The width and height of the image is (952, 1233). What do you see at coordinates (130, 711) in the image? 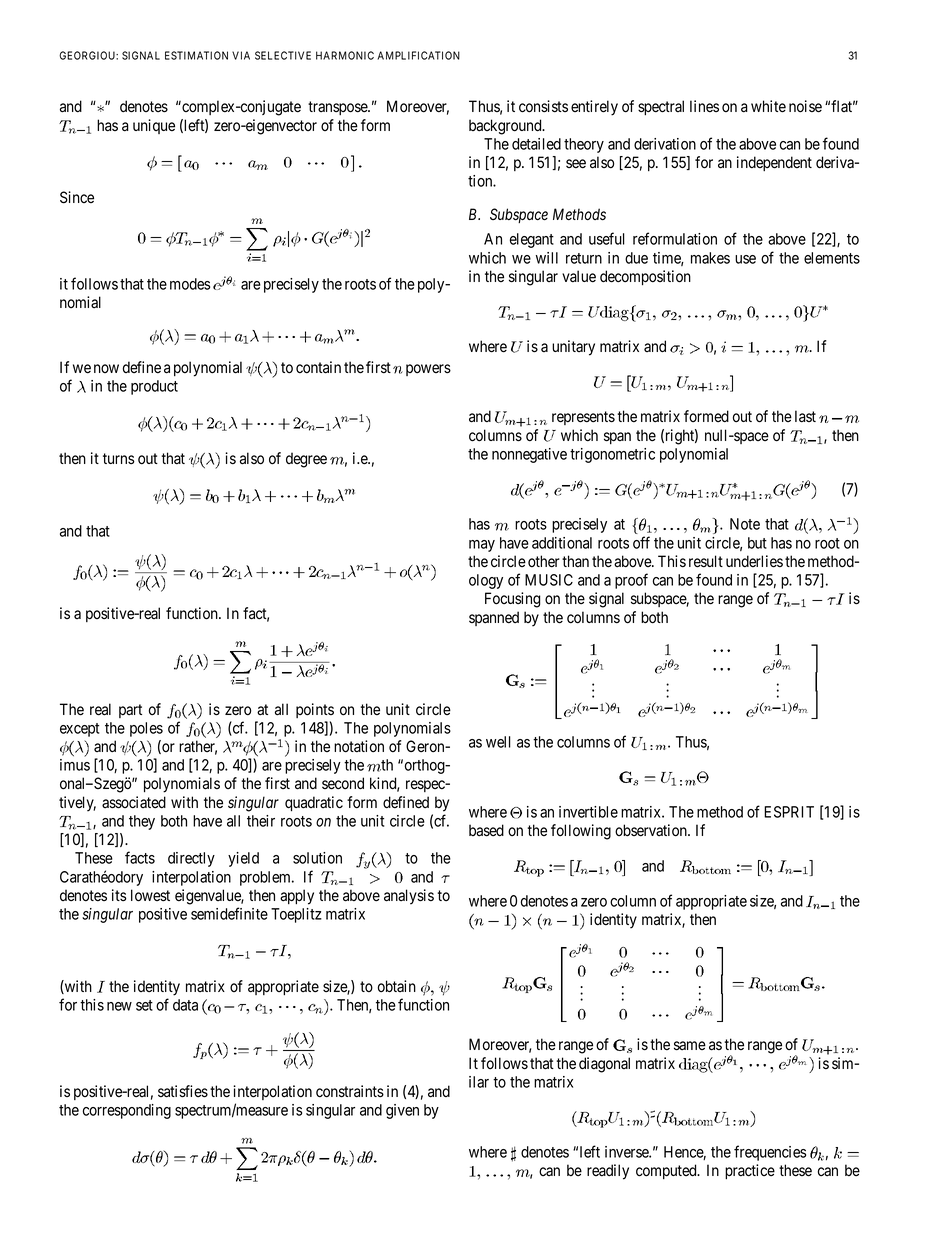
I see `part` at bounding box center [130, 711].
